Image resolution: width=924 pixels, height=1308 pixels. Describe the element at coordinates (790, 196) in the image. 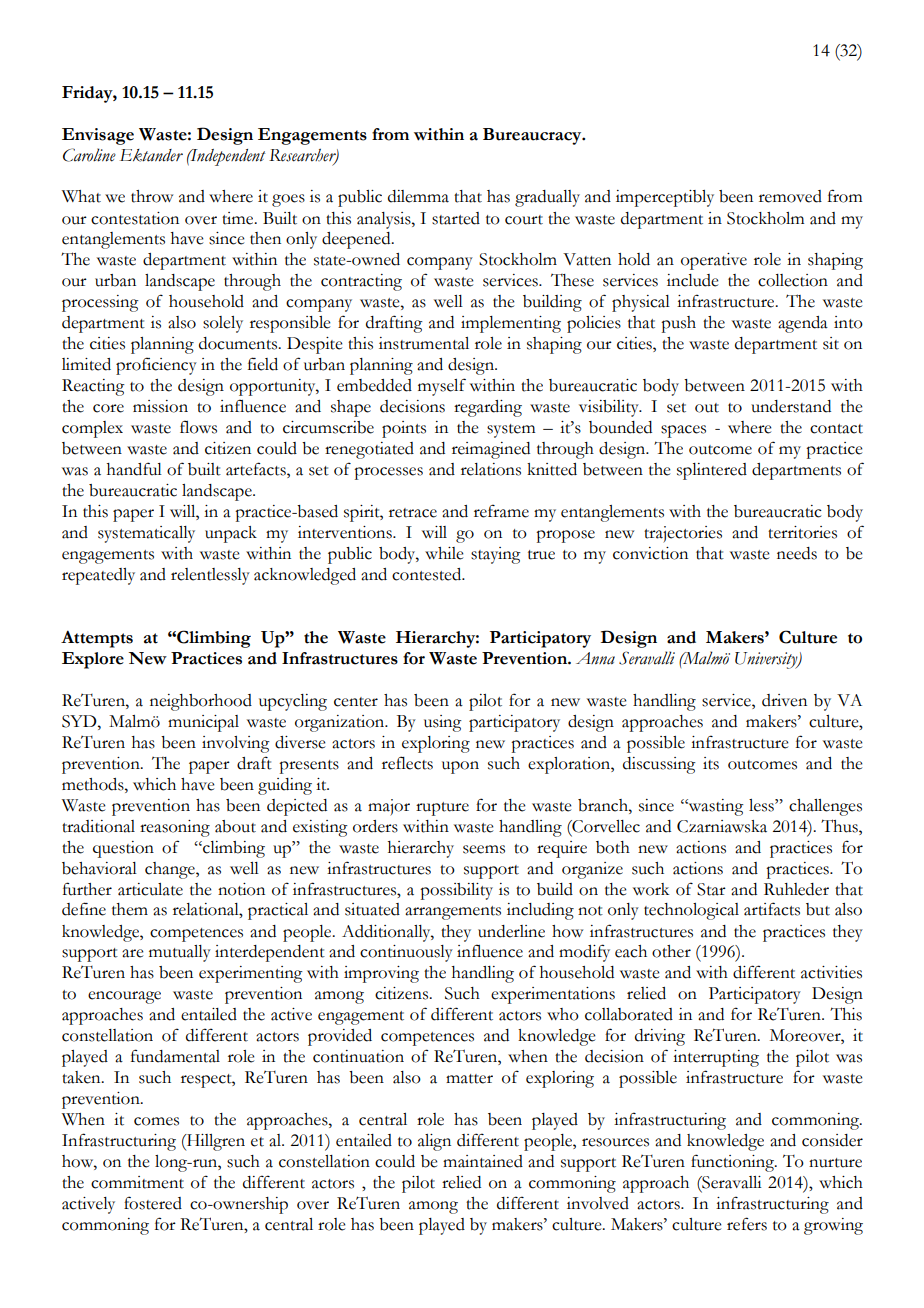

I see `removed` at that location.
